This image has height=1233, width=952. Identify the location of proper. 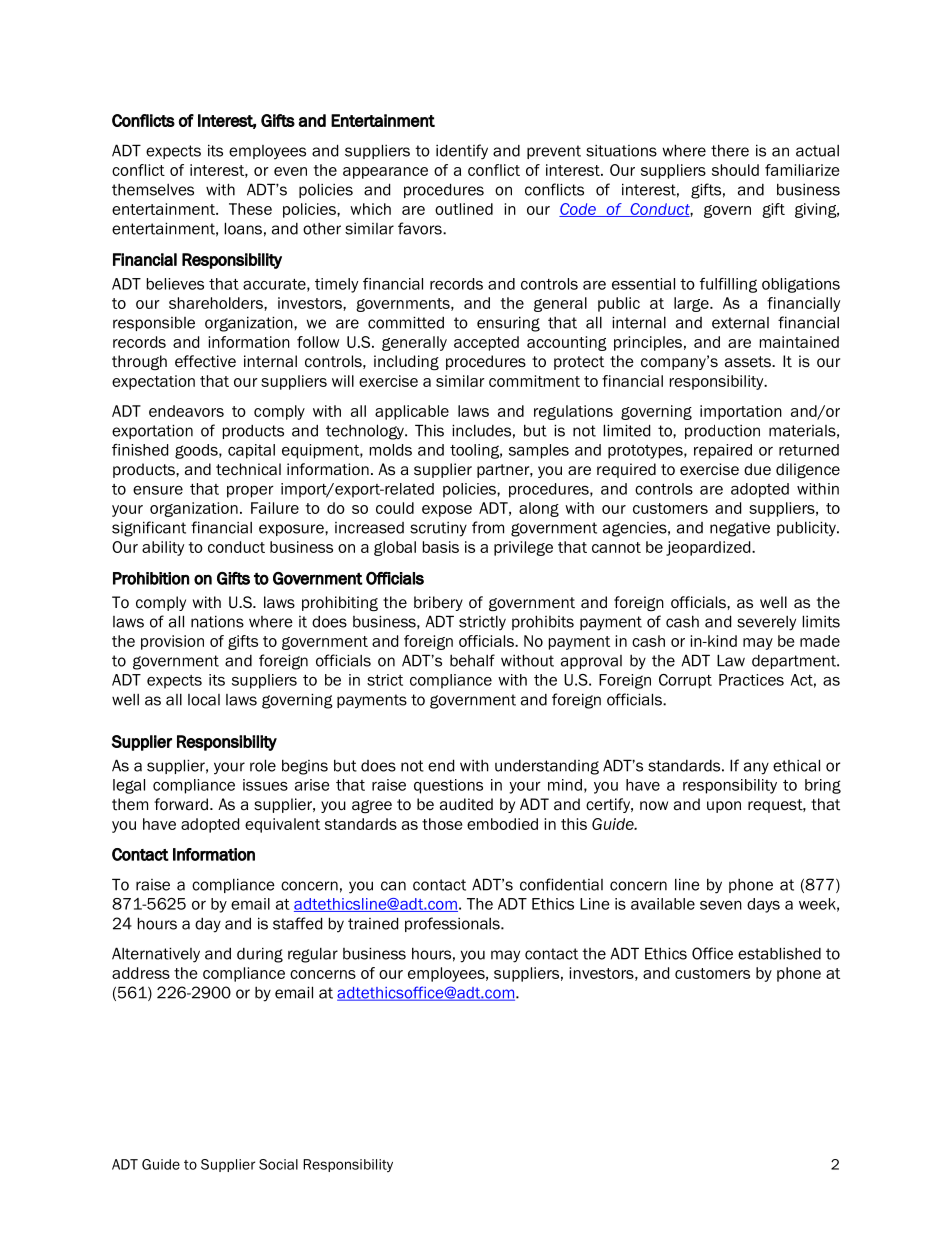
(250, 492).
